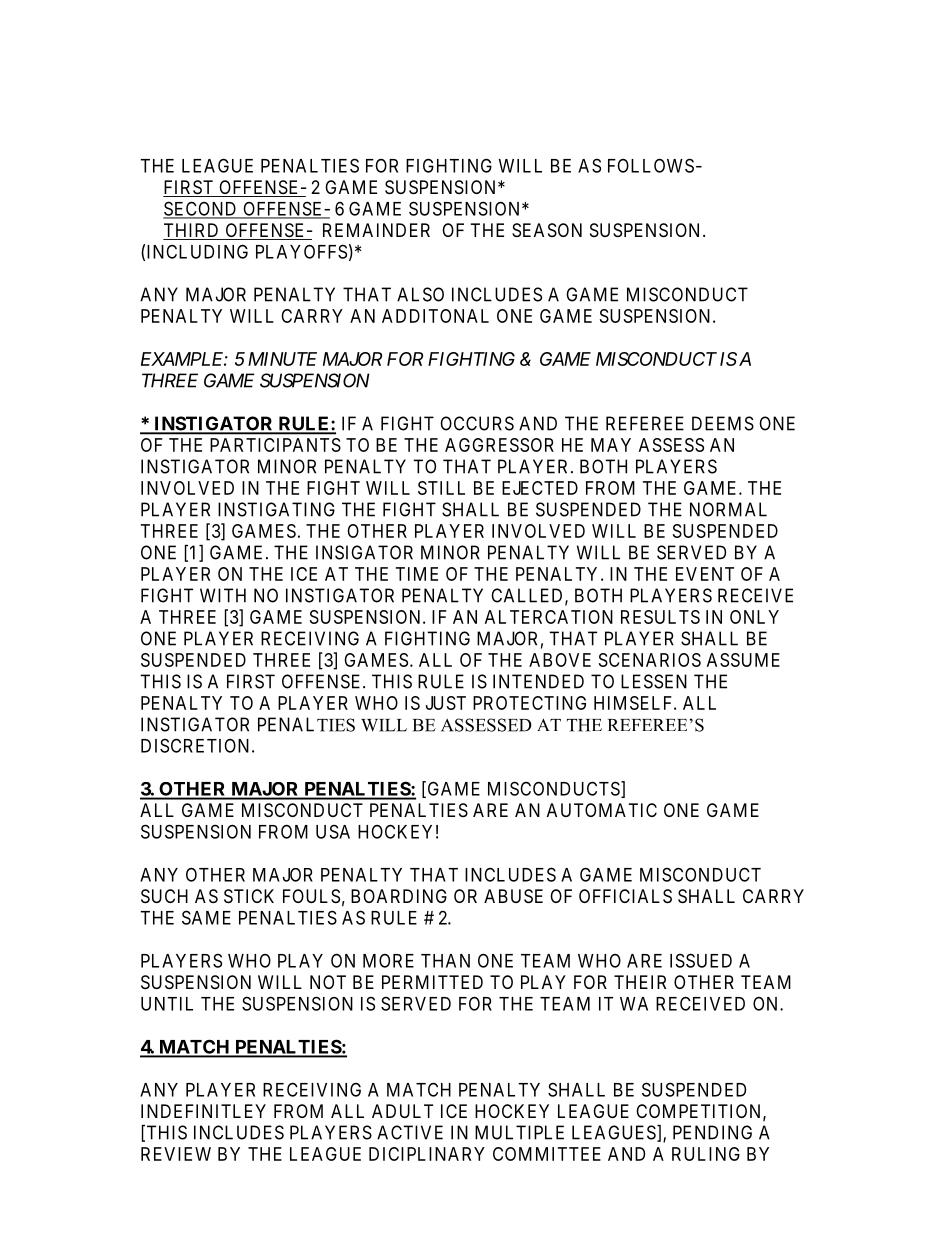  I want to click on THIRD, so click(191, 230).
